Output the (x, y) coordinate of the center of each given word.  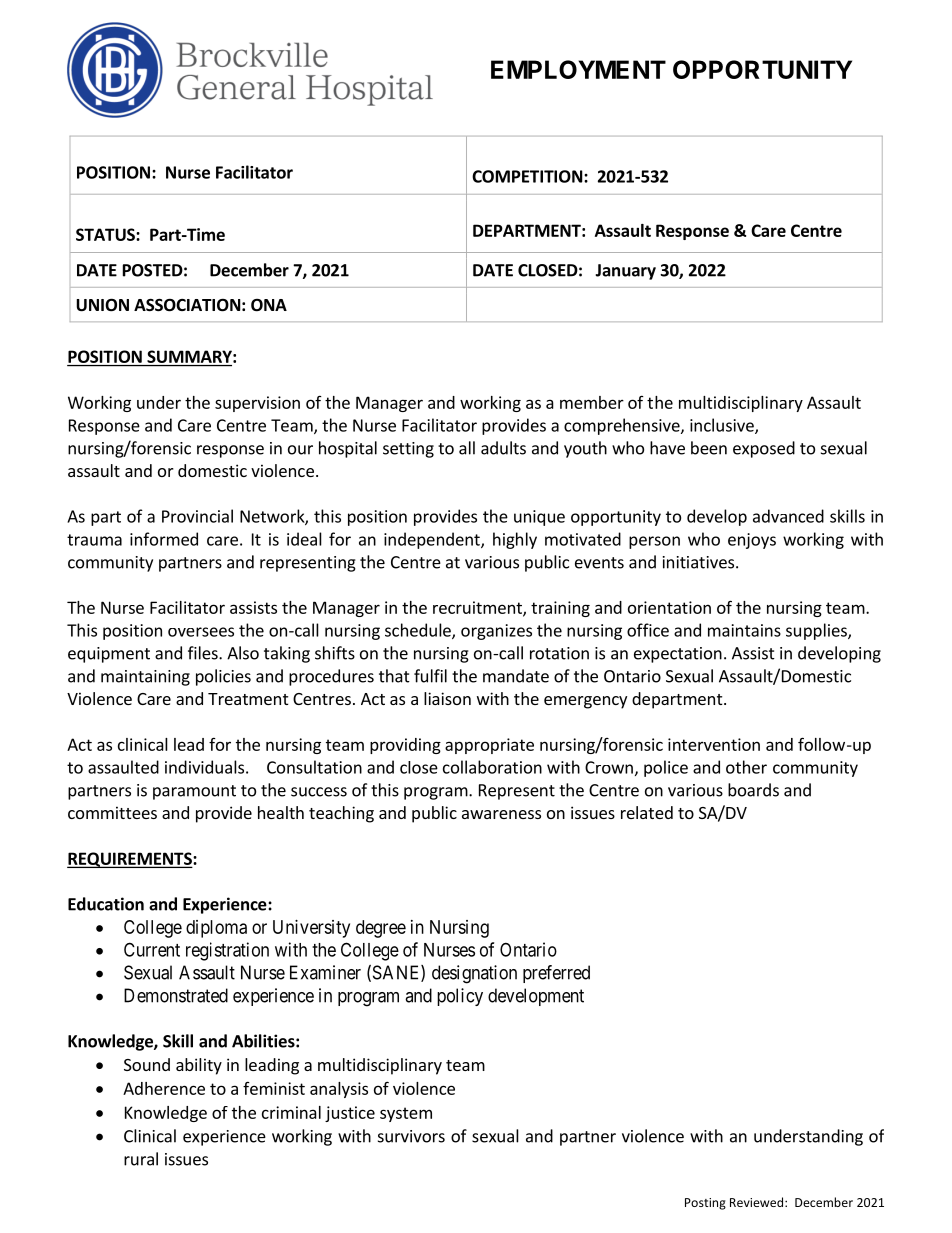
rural (141, 1159)
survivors (411, 1136)
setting (408, 450)
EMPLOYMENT (578, 69)
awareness (501, 814)
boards (753, 790)
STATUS (106, 234)
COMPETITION (527, 176)
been (709, 448)
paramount (194, 792)
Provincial (197, 516)
